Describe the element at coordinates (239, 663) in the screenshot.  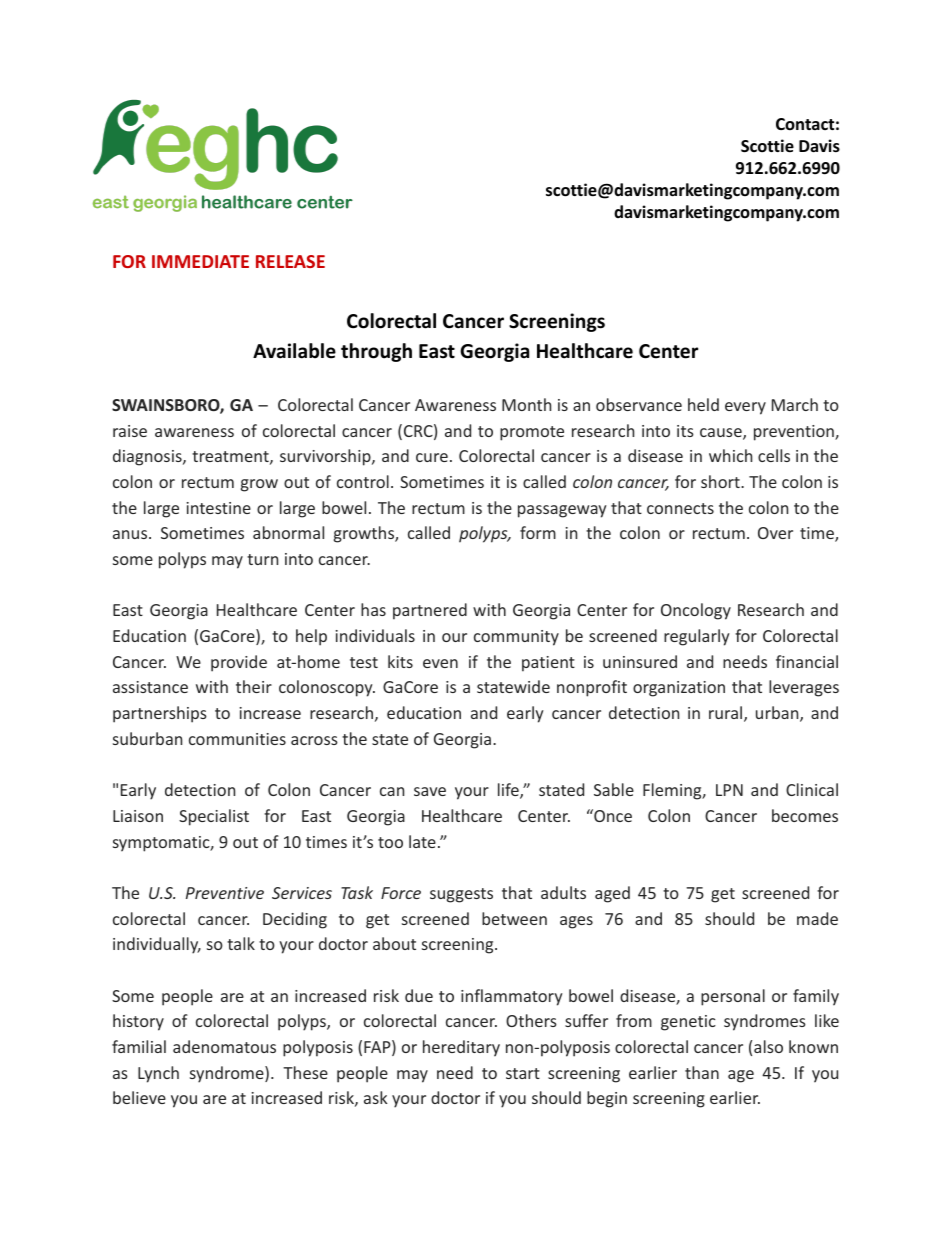
I see `provide` at that location.
